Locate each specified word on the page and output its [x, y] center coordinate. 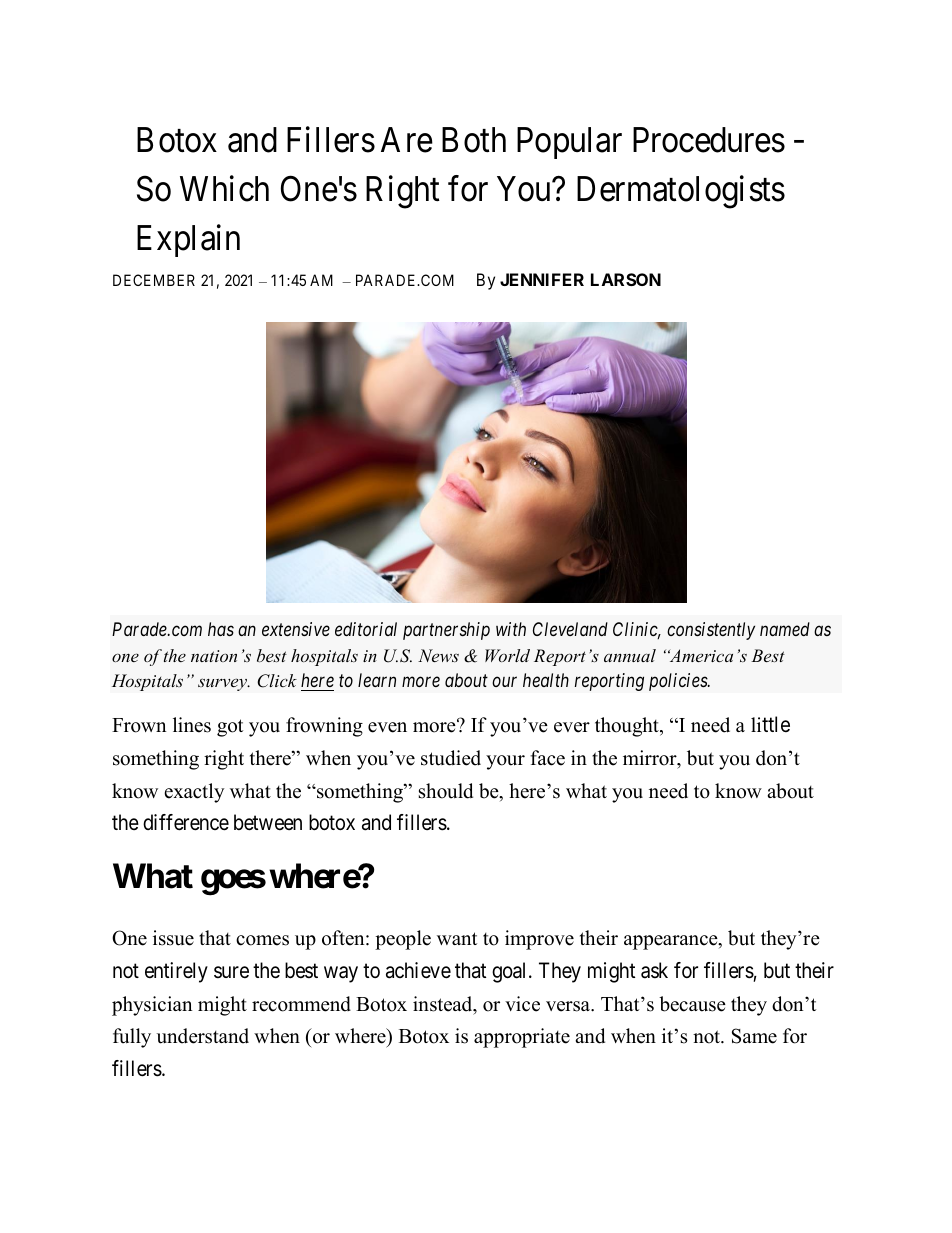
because [692, 1004]
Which [224, 189]
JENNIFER [542, 279]
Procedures [709, 140]
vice [522, 1004]
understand [203, 1036]
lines [192, 725]
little [770, 724]
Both [474, 140]
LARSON [626, 279]
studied [451, 758]
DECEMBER [154, 280]
